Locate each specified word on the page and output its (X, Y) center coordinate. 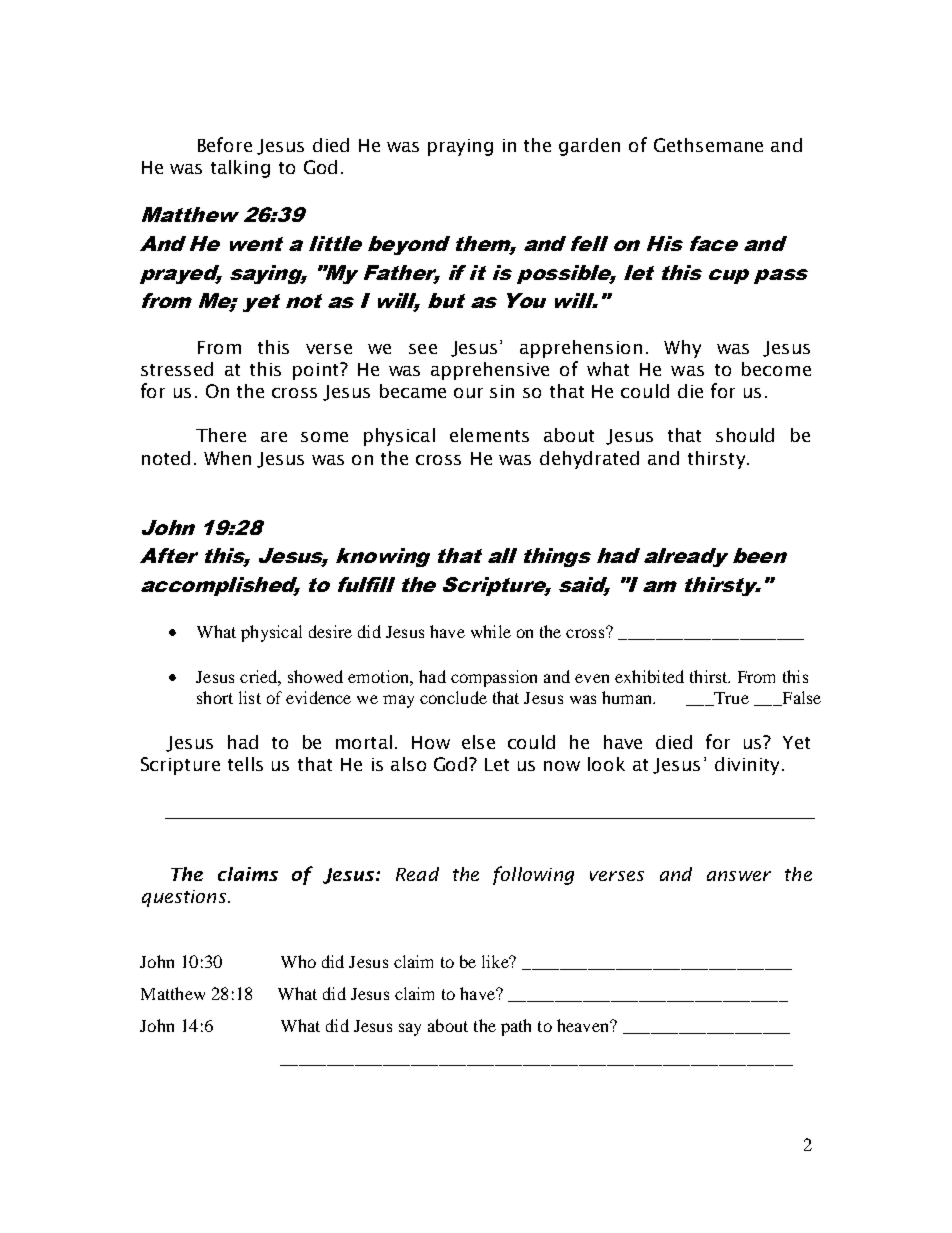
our (468, 393)
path (516, 1027)
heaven (584, 1025)
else (478, 742)
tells (245, 764)
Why (682, 349)
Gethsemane (708, 145)
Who (298, 961)
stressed (177, 369)
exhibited (649, 676)
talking (240, 169)
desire (330, 631)
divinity (747, 766)
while (491, 631)
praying (460, 147)
